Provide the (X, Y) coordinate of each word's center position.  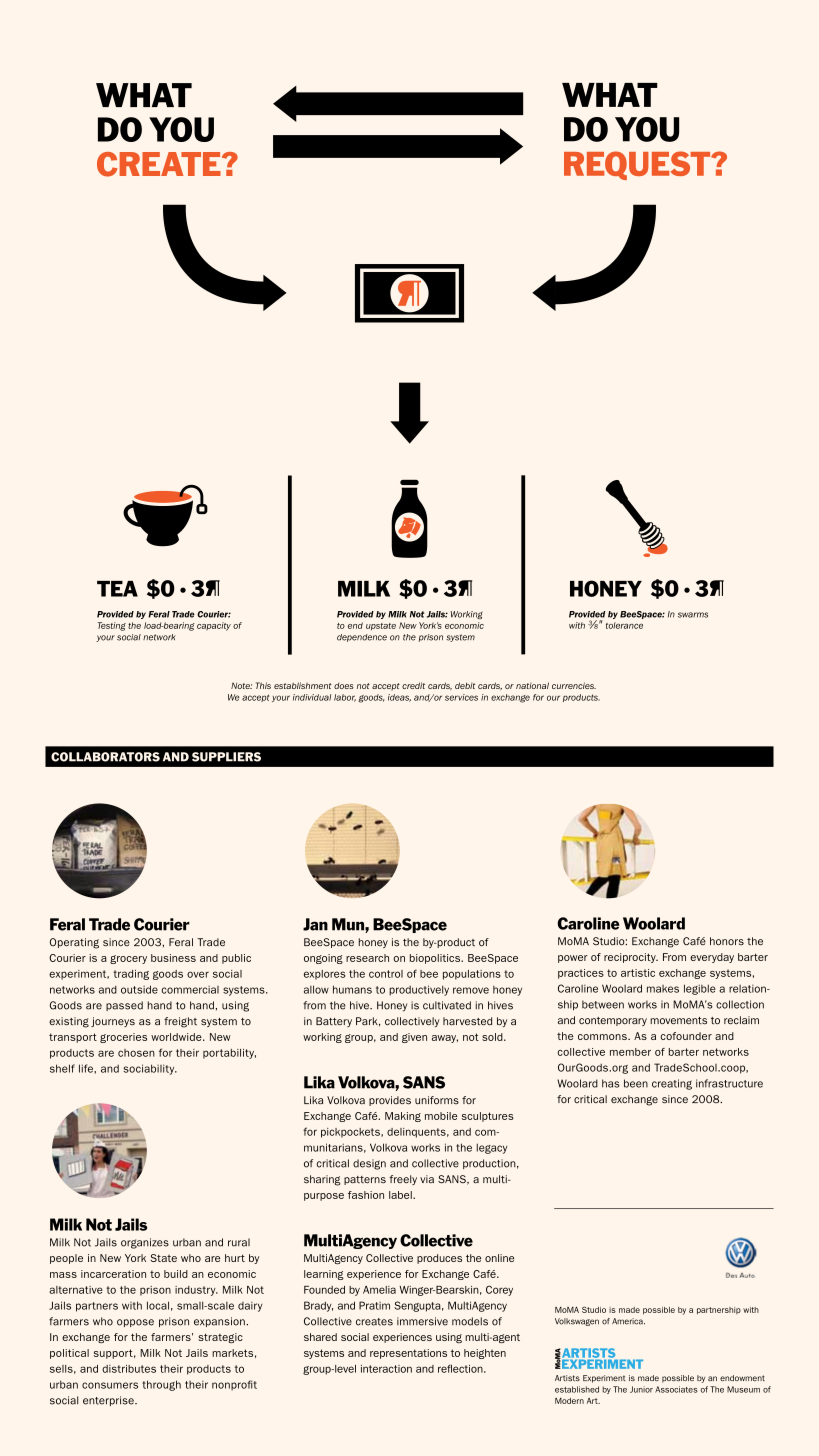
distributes (129, 1369)
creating (672, 1084)
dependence (362, 638)
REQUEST (638, 165)
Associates (676, 1389)
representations (408, 1354)
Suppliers (226, 757)
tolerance (624, 625)
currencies (574, 685)
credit (413, 685)
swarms (693, 615)
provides (390, 1101)
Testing (112, 626)
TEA (117, 589)
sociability (150, 1069)
